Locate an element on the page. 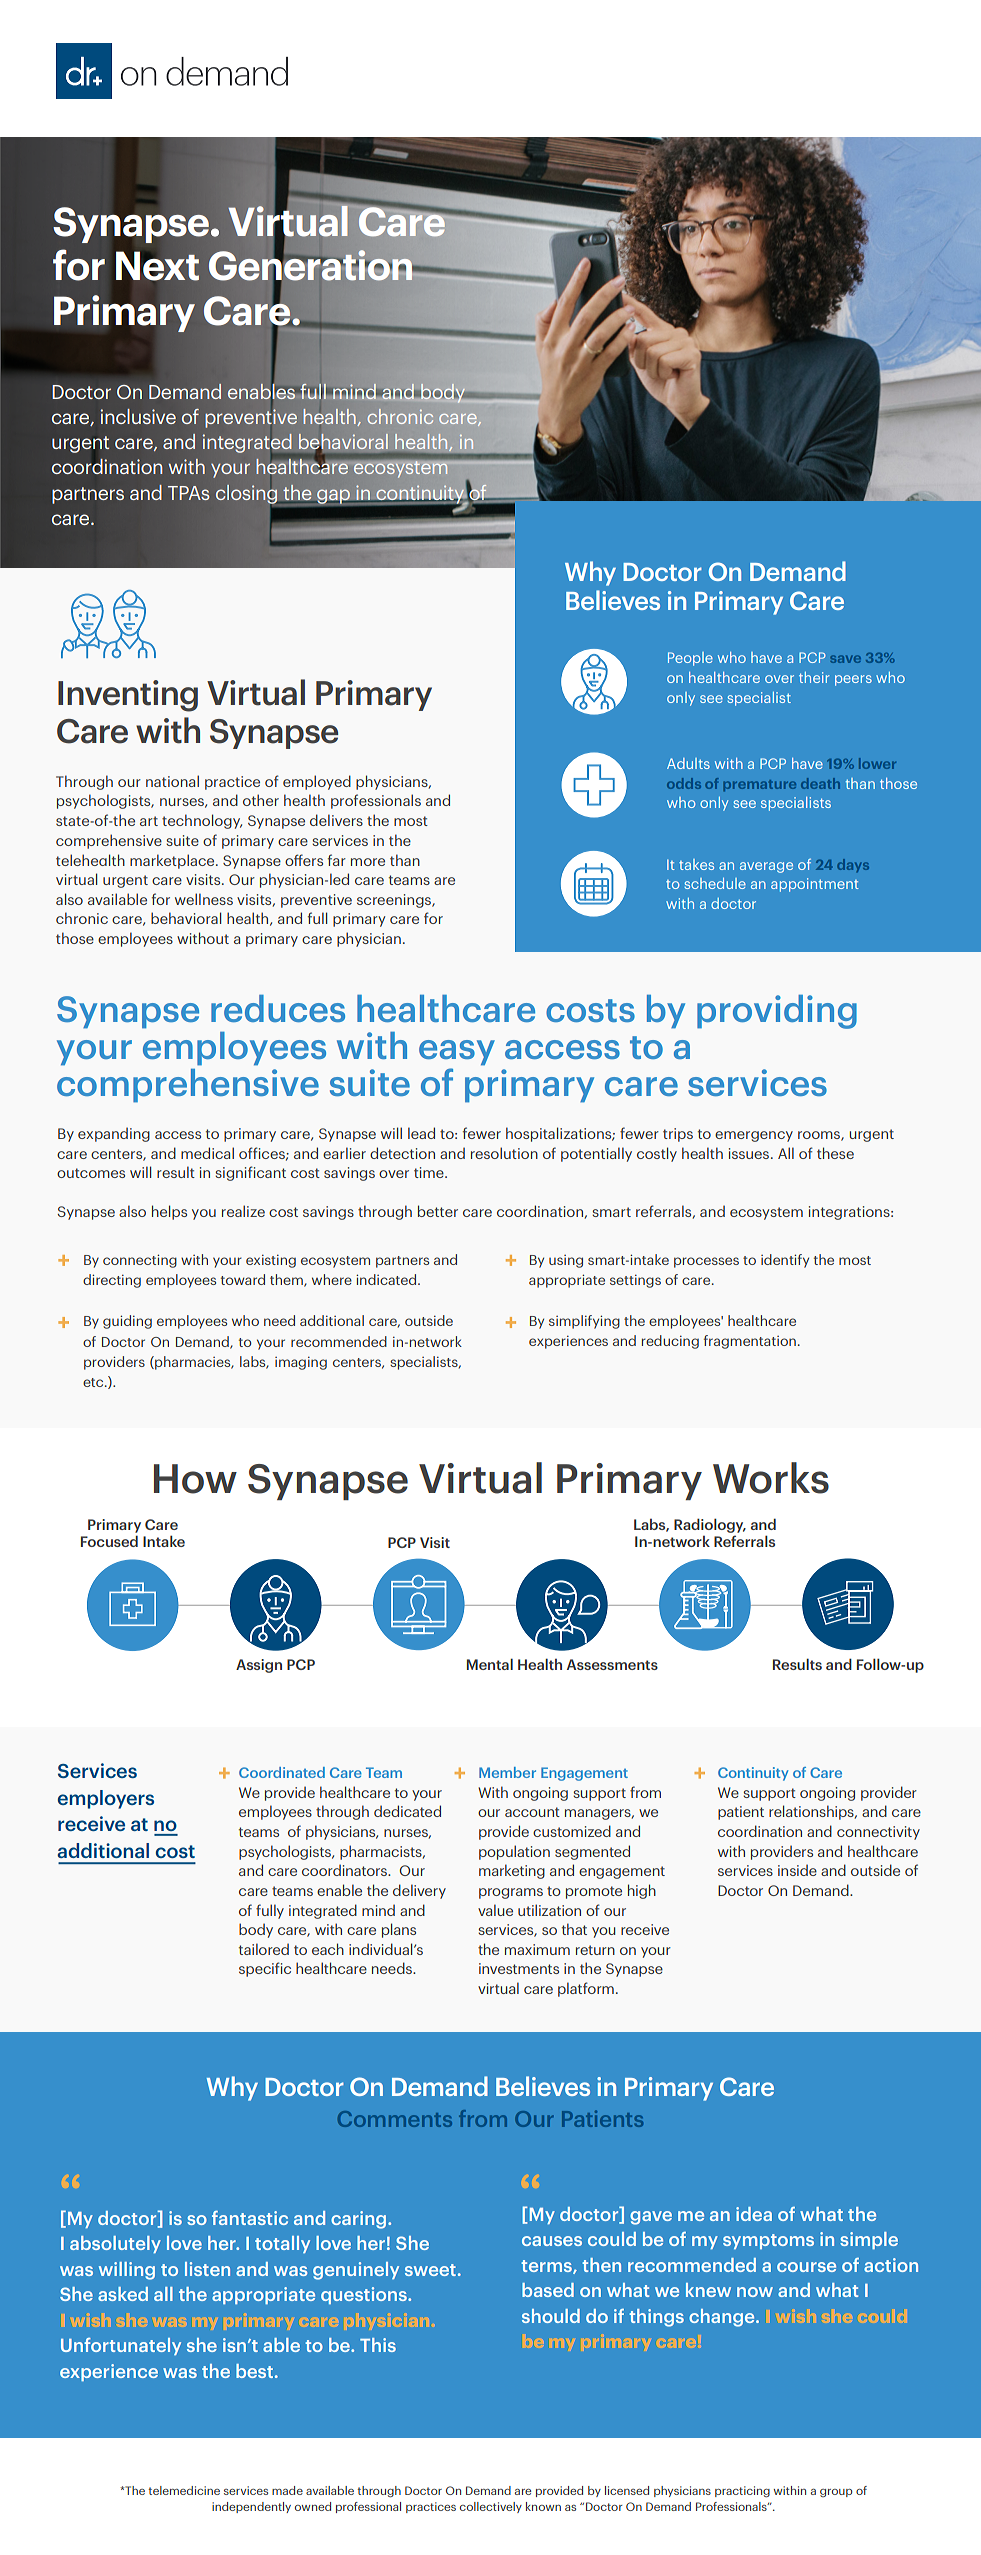  easy is located at coordinates (457, 1053).
